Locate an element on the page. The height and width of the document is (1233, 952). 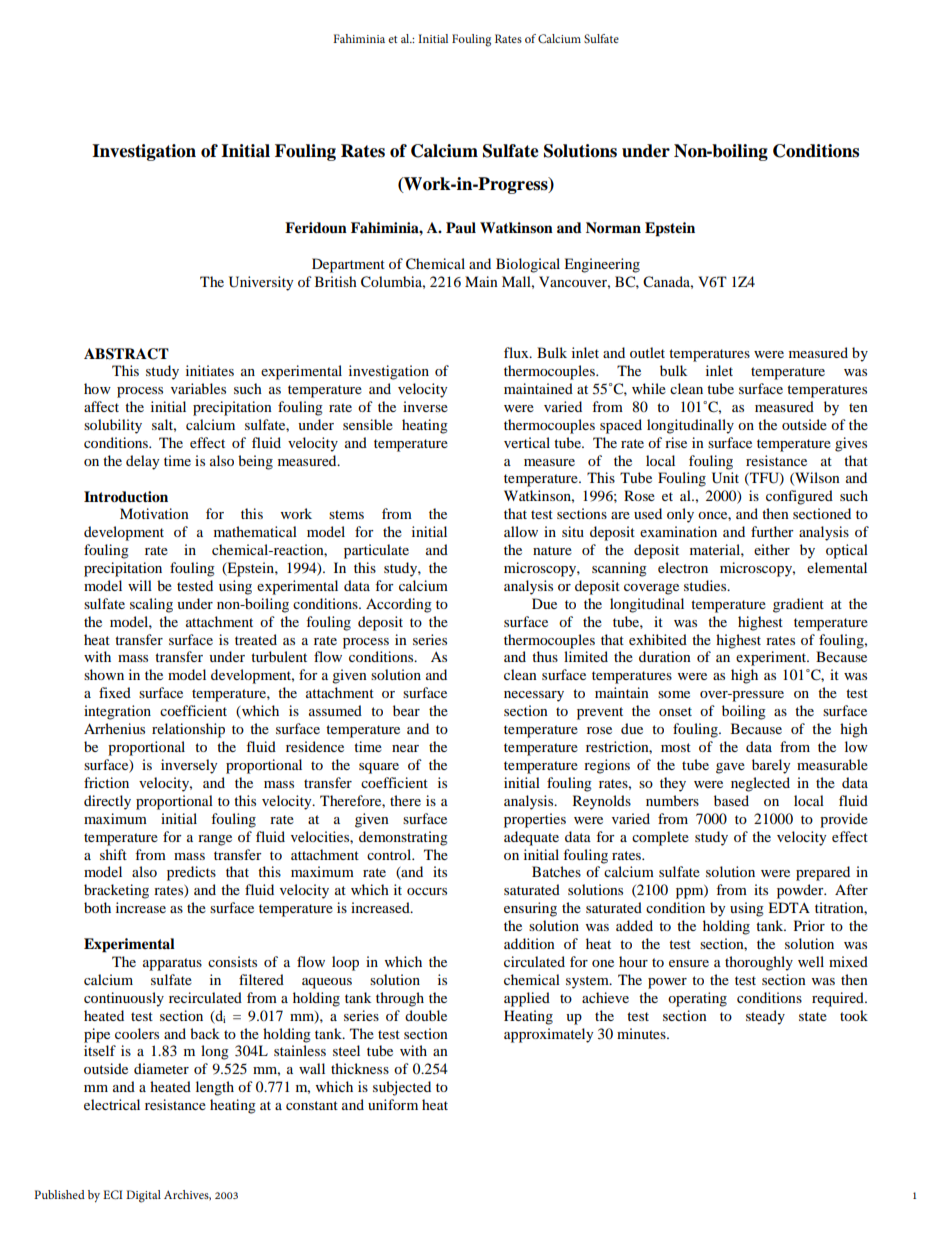
neglected is located at coordinates (760, 784).
